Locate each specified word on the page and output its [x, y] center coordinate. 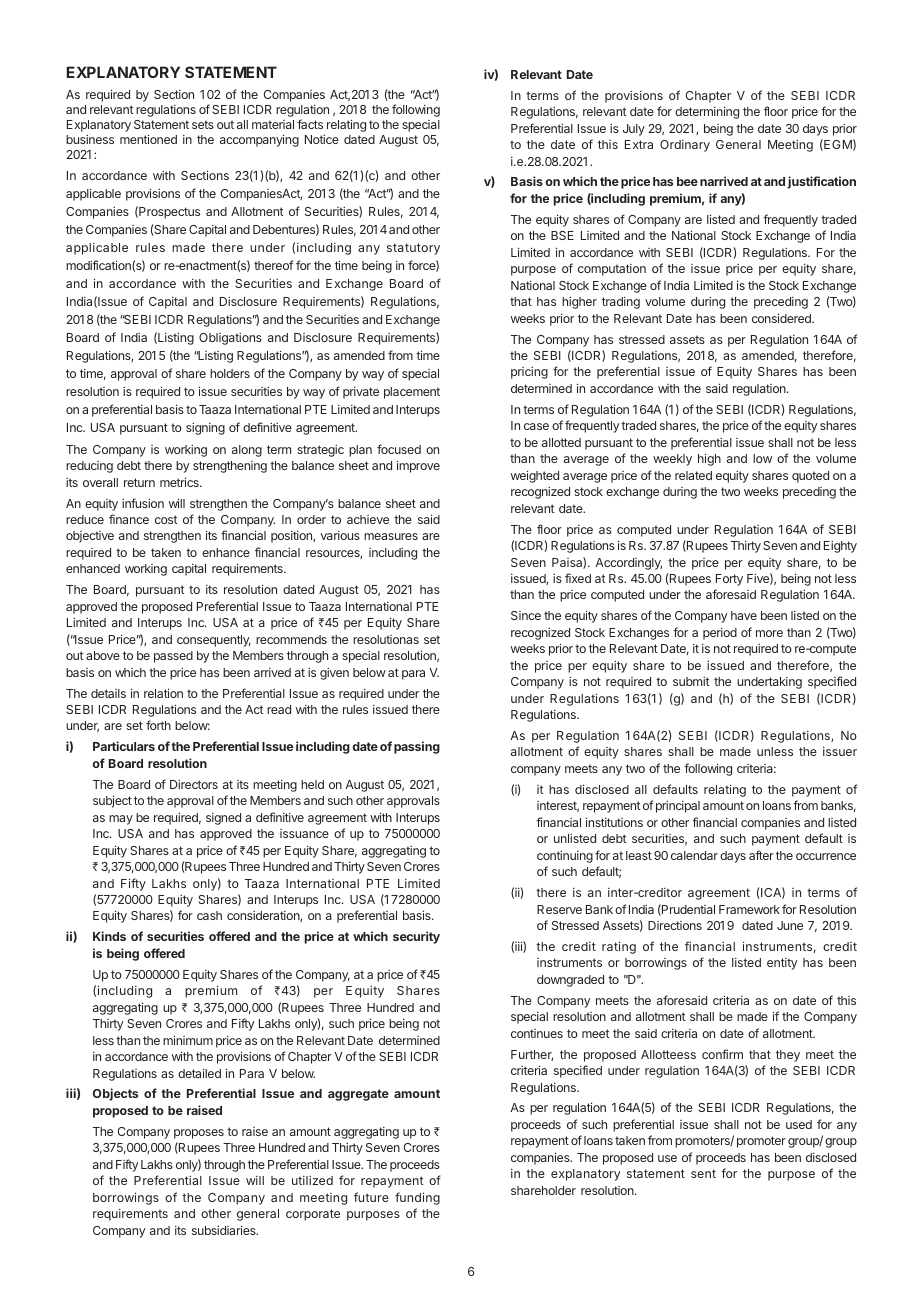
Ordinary [685, 146]
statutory [413, 249]
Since [526, 615]
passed [173, 657]
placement [412, 393]
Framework [749, 909]
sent [703, 1173]
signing [205, 429]
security [416, 937]
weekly [672, 460]
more [769, 633]
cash [209, 915]
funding [417, 1198]
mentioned [148, 139]
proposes [199, 1134]
